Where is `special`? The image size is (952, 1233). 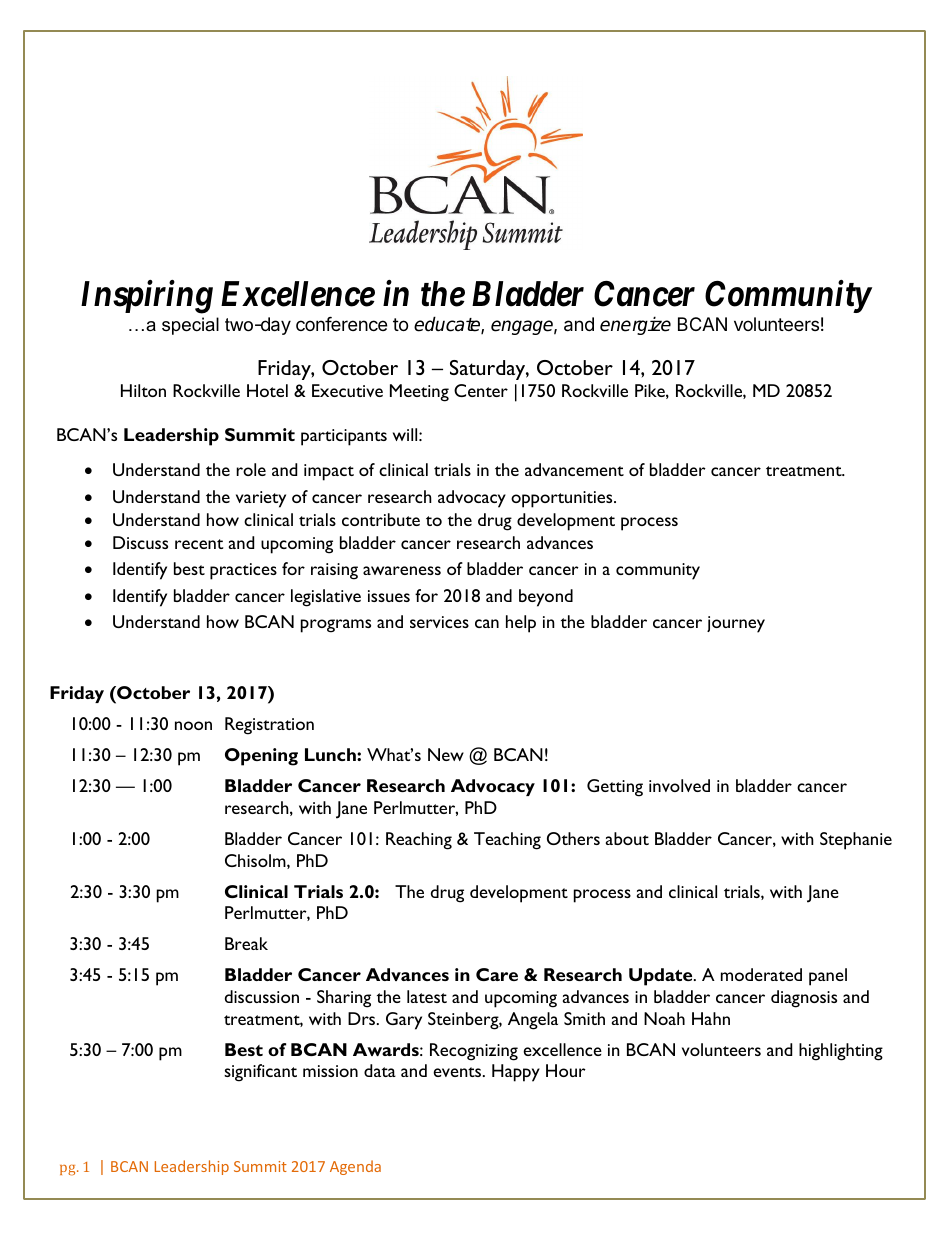 special is located at coordinates (190, 326).
